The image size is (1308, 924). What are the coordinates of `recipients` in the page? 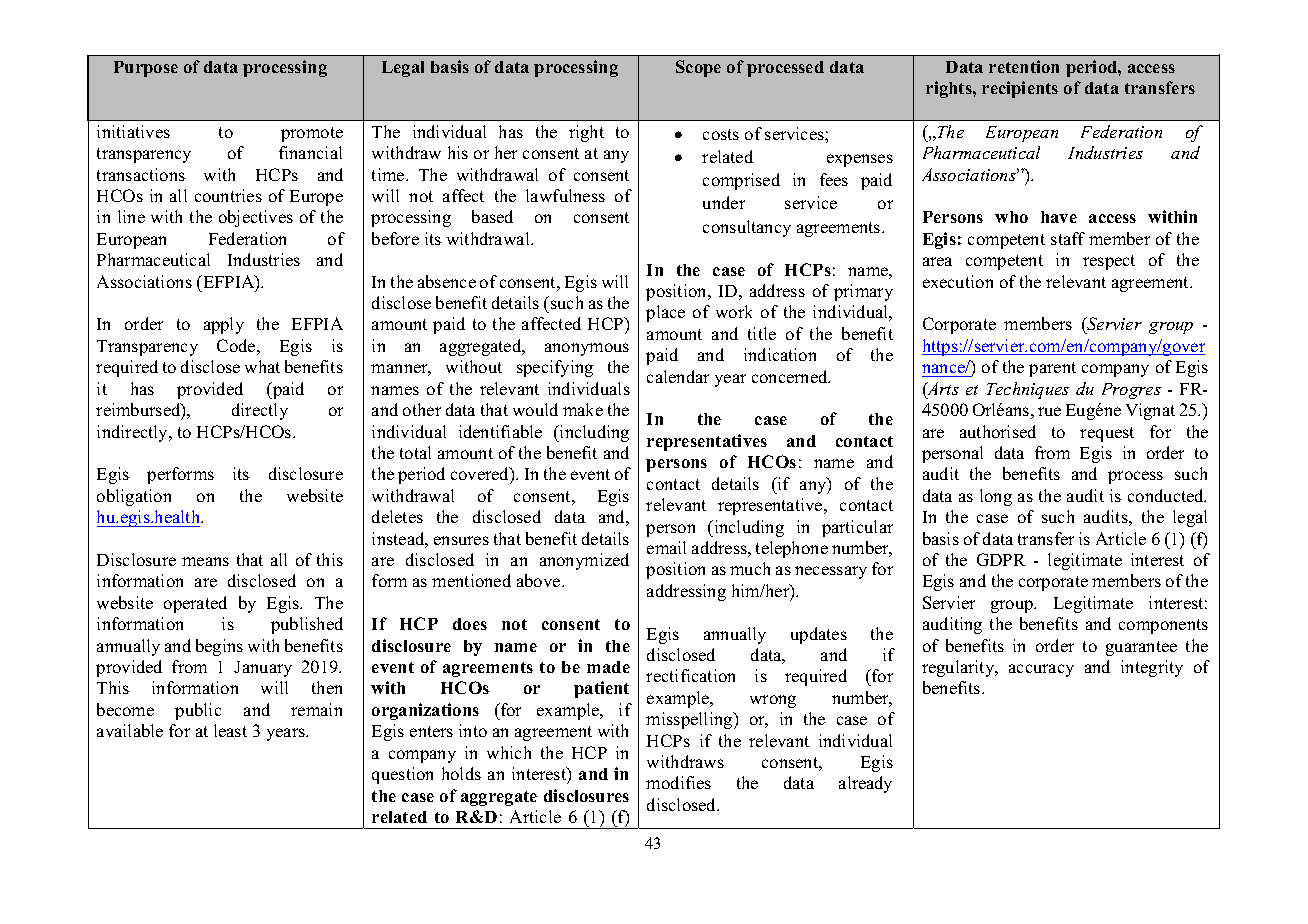 It's located at (1020, 89).
